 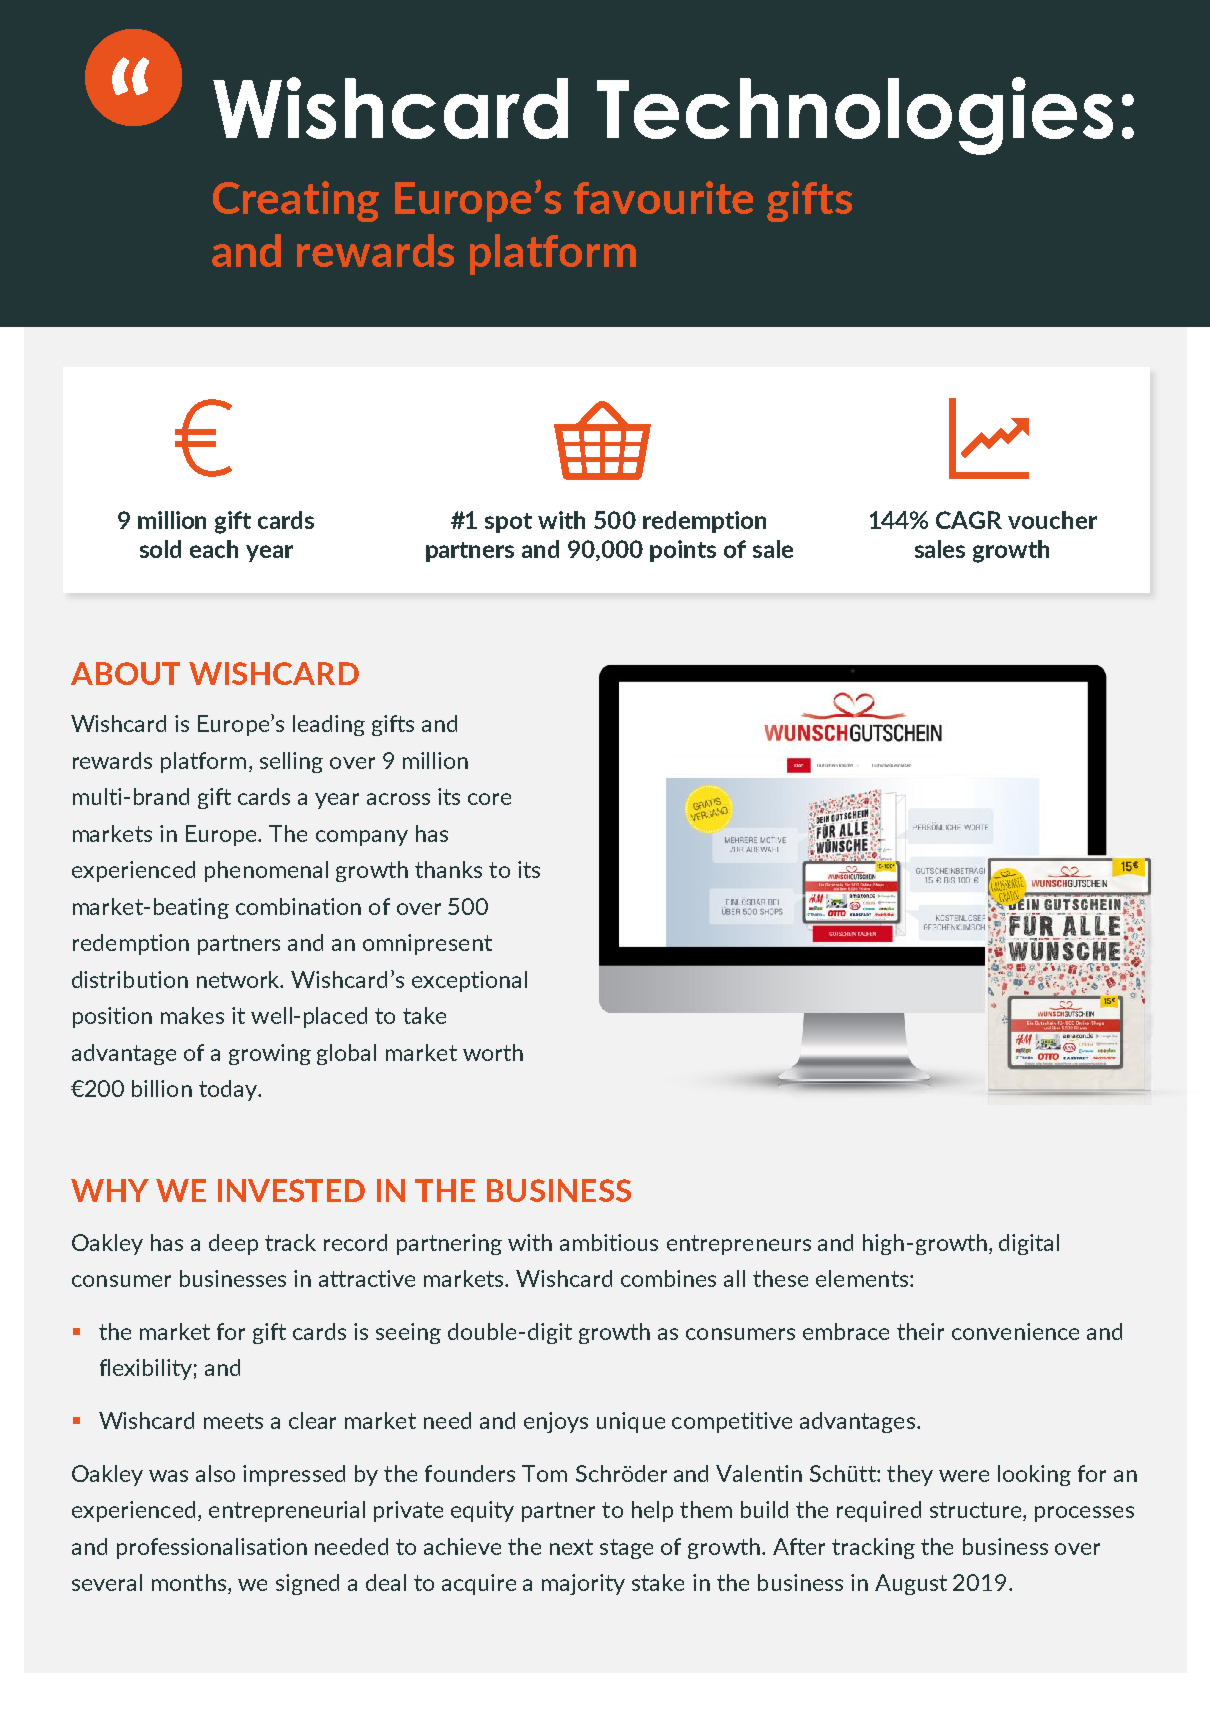 I want to click on structure, so click(x=977, y=1511).
